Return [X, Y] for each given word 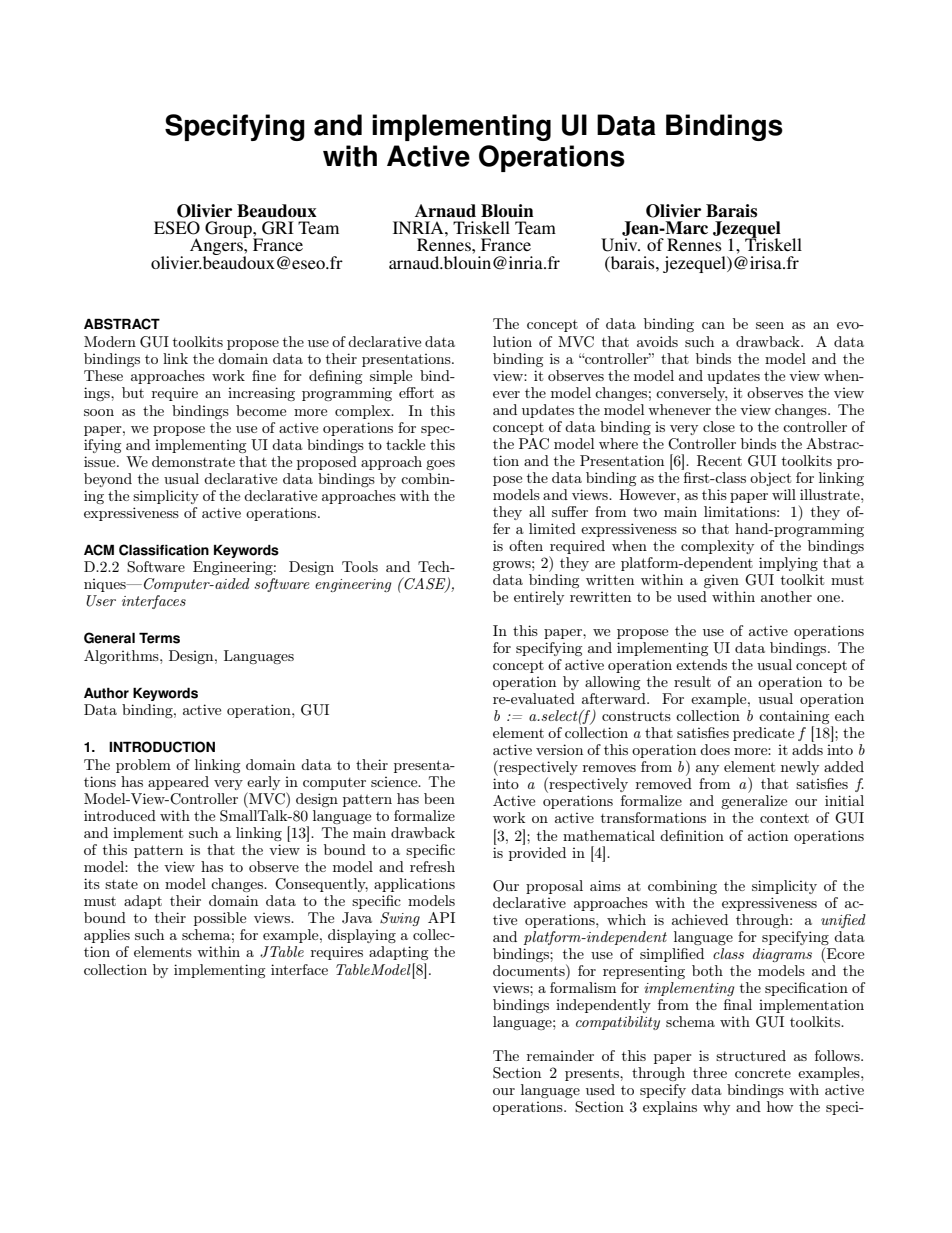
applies [107, 936]
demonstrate [193, 461]
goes [440, 465]
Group [229, 230]
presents [593, 1075]
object [770, 479]
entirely [539, 598]
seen [770, 325]
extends [701, 664]
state [121, 884]
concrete [763, 1073]
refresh [432, 866]
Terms [159, 638]
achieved [700, 919]
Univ [620, 245]
